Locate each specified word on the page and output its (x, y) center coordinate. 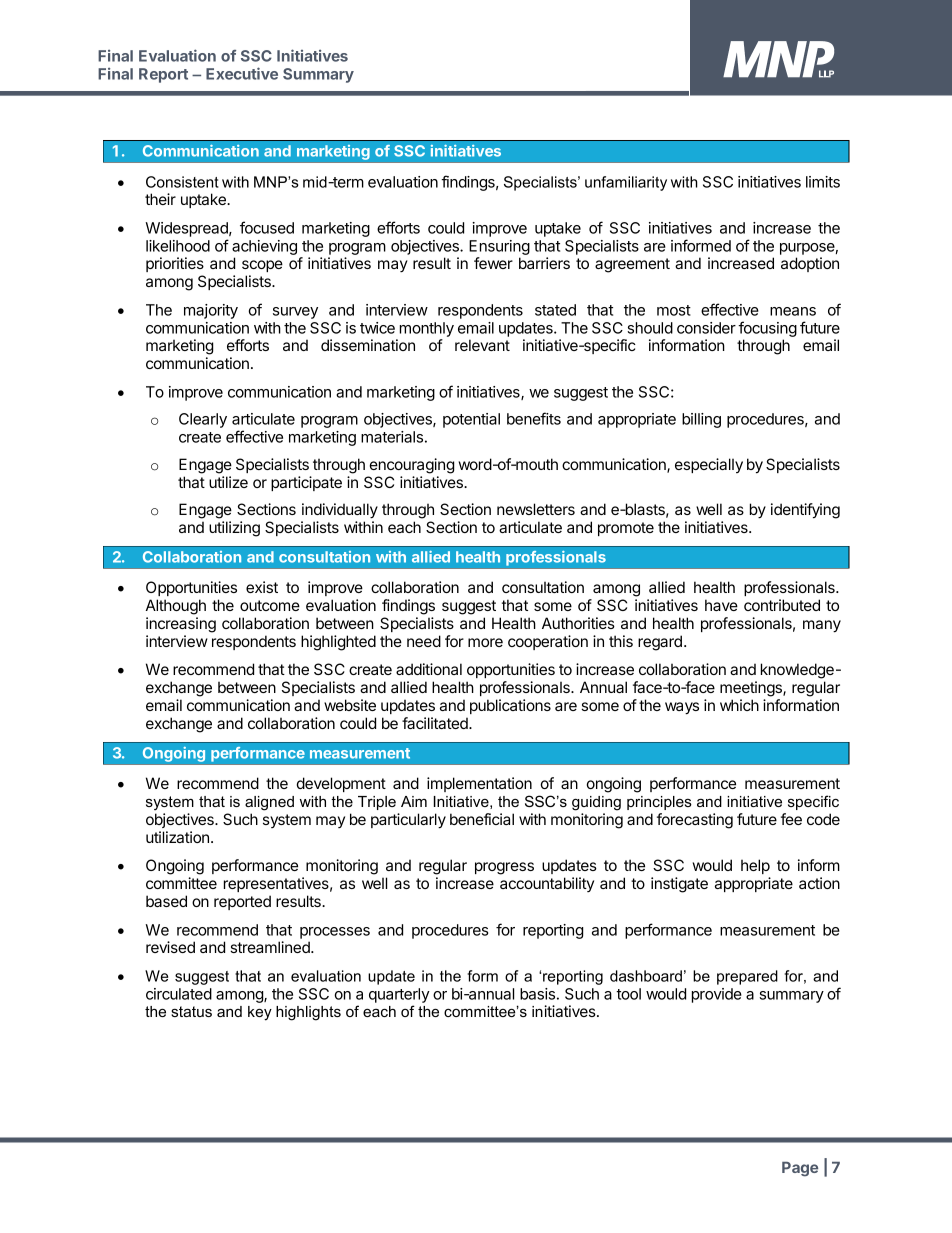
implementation (479, 784)
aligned (269, 803)
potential (471, 420)
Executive (242, 73)
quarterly (399, 995)
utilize (228, 482)
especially (709, 465)
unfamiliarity (626, 183)
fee (791, 819)
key (260, 1013)
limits (823, 182)
